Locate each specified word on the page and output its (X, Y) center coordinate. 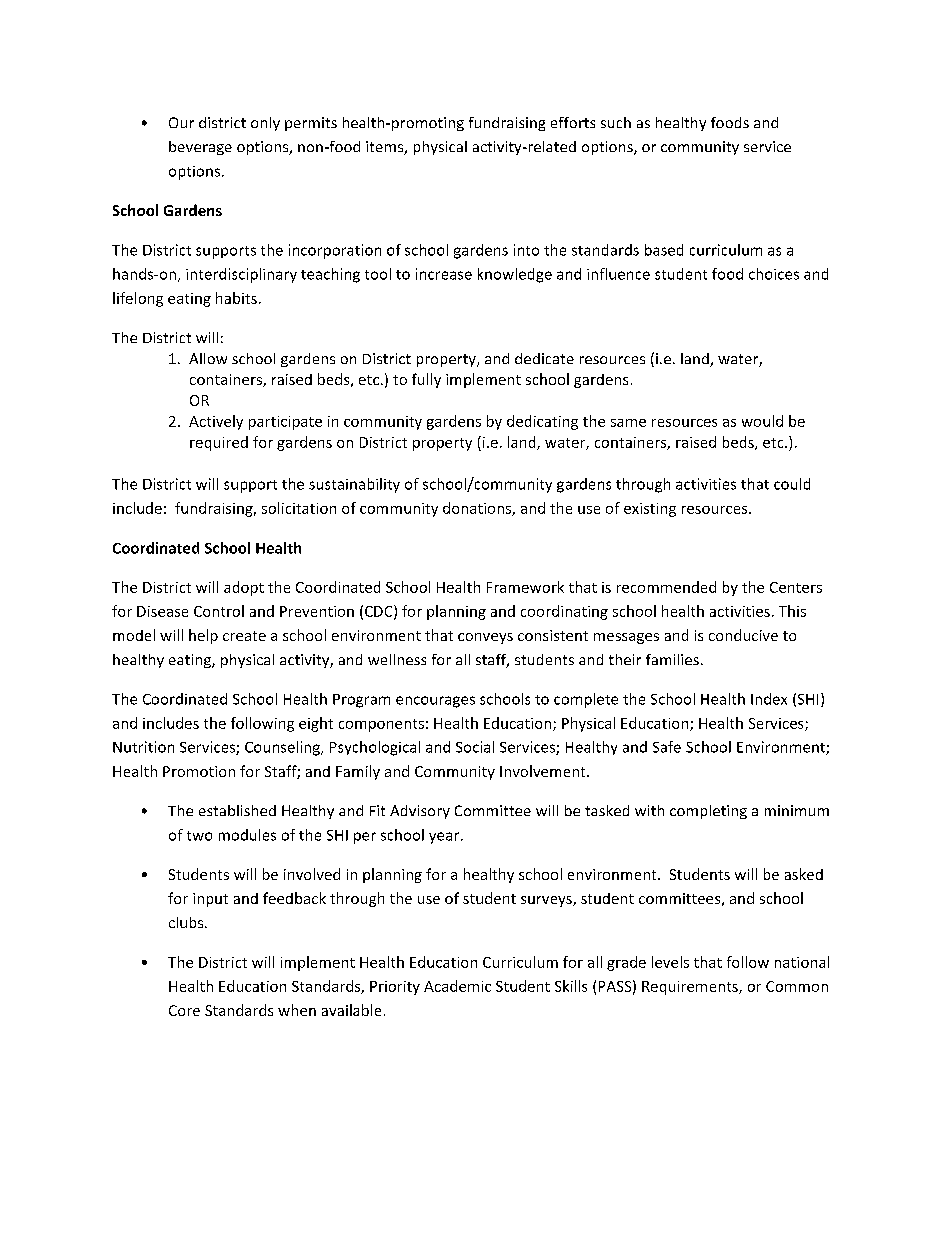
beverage (200, 148)
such (616, 122)
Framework (525, 587)
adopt (244, 588)
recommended (666, 587)
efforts (573, 122)
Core (184, 1010)
